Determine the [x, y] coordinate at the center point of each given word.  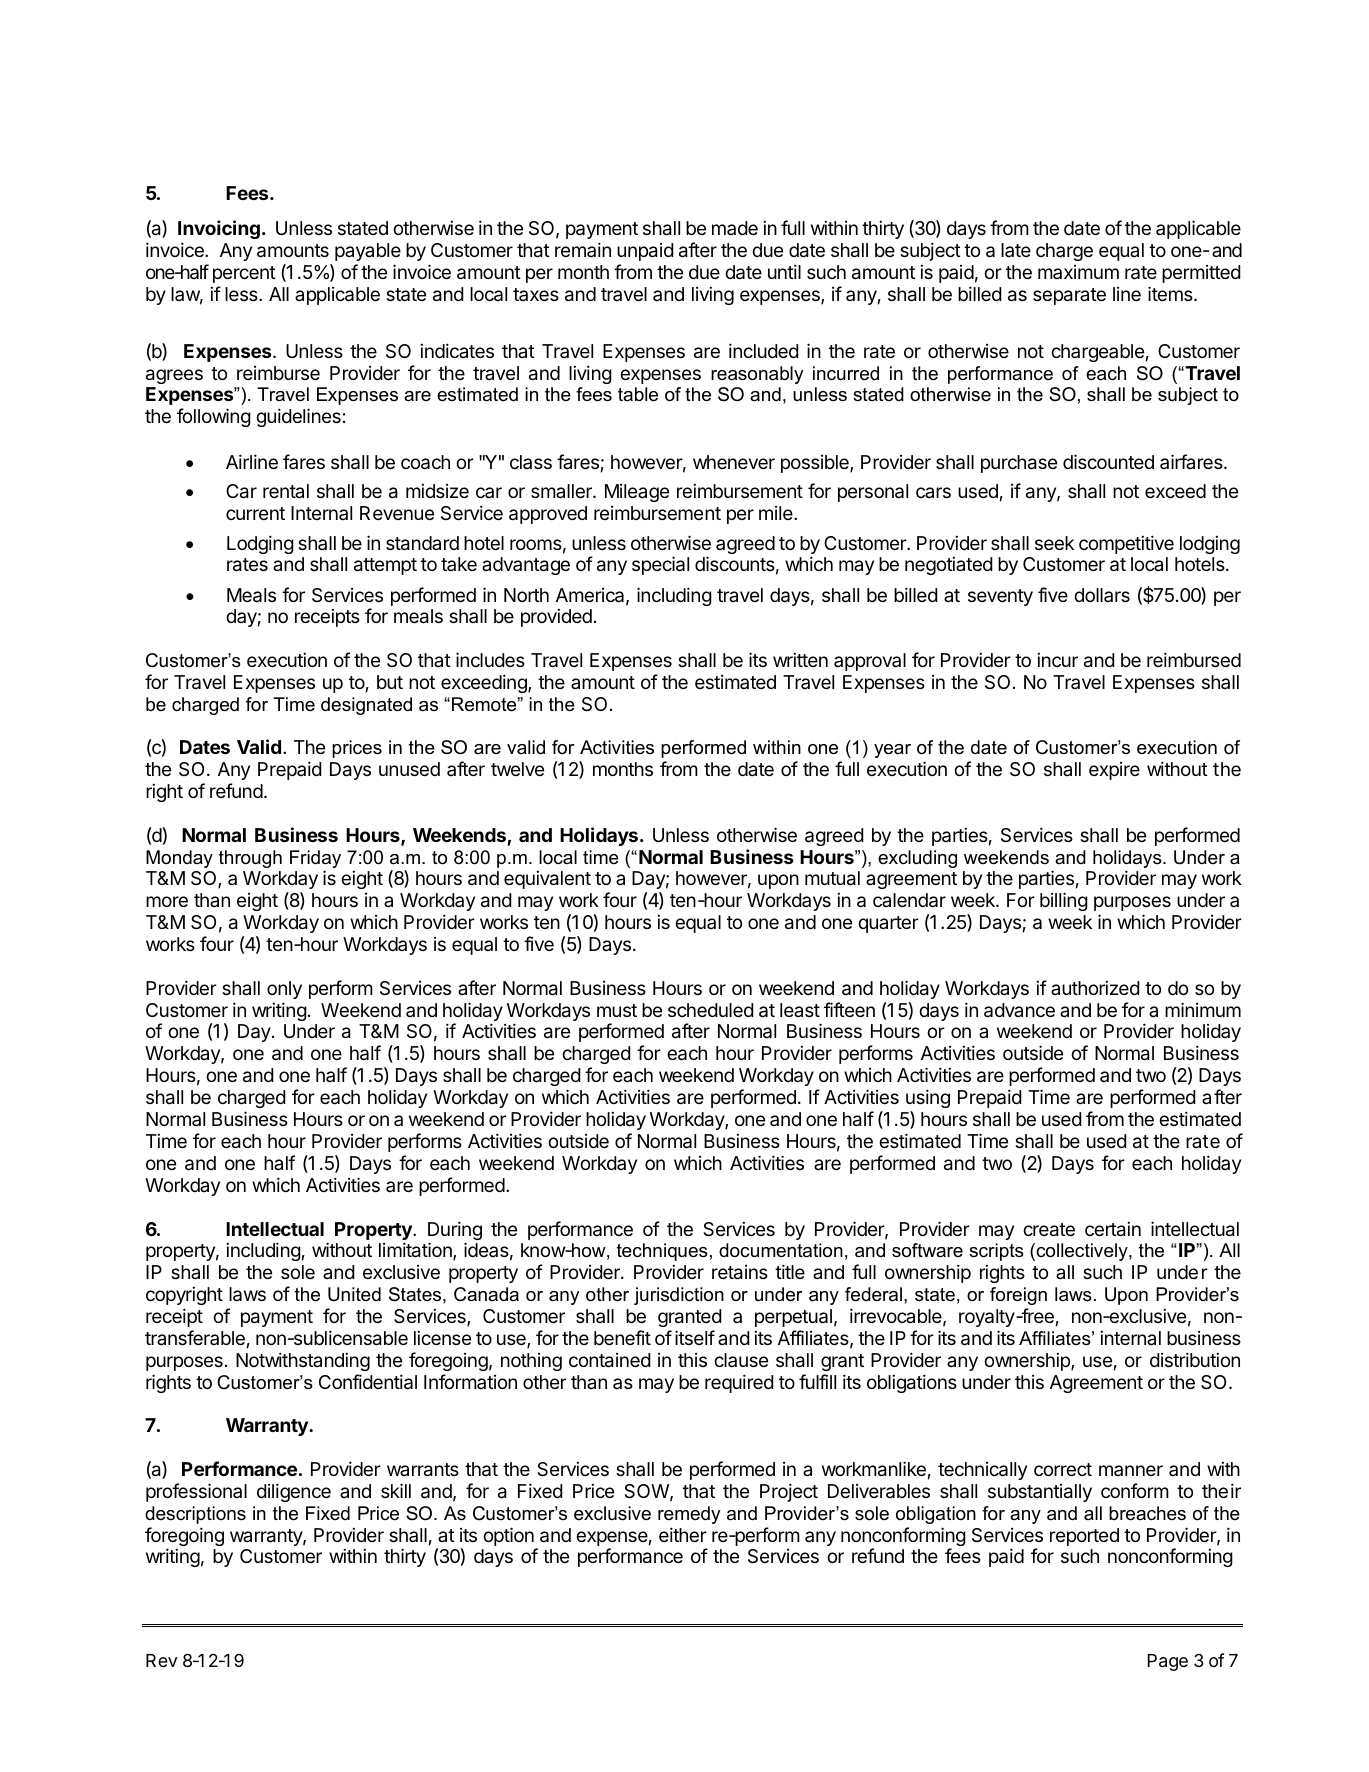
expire [1114, 771]
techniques [662, 1252]
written [800, 660]
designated [366, 706]
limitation [416, 1251]
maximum [1078, 272]
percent [244, 274]
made [735, 228]
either [683, 1534]
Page [1168, 1662]
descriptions [195, 1515]
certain [1113, 1229]
